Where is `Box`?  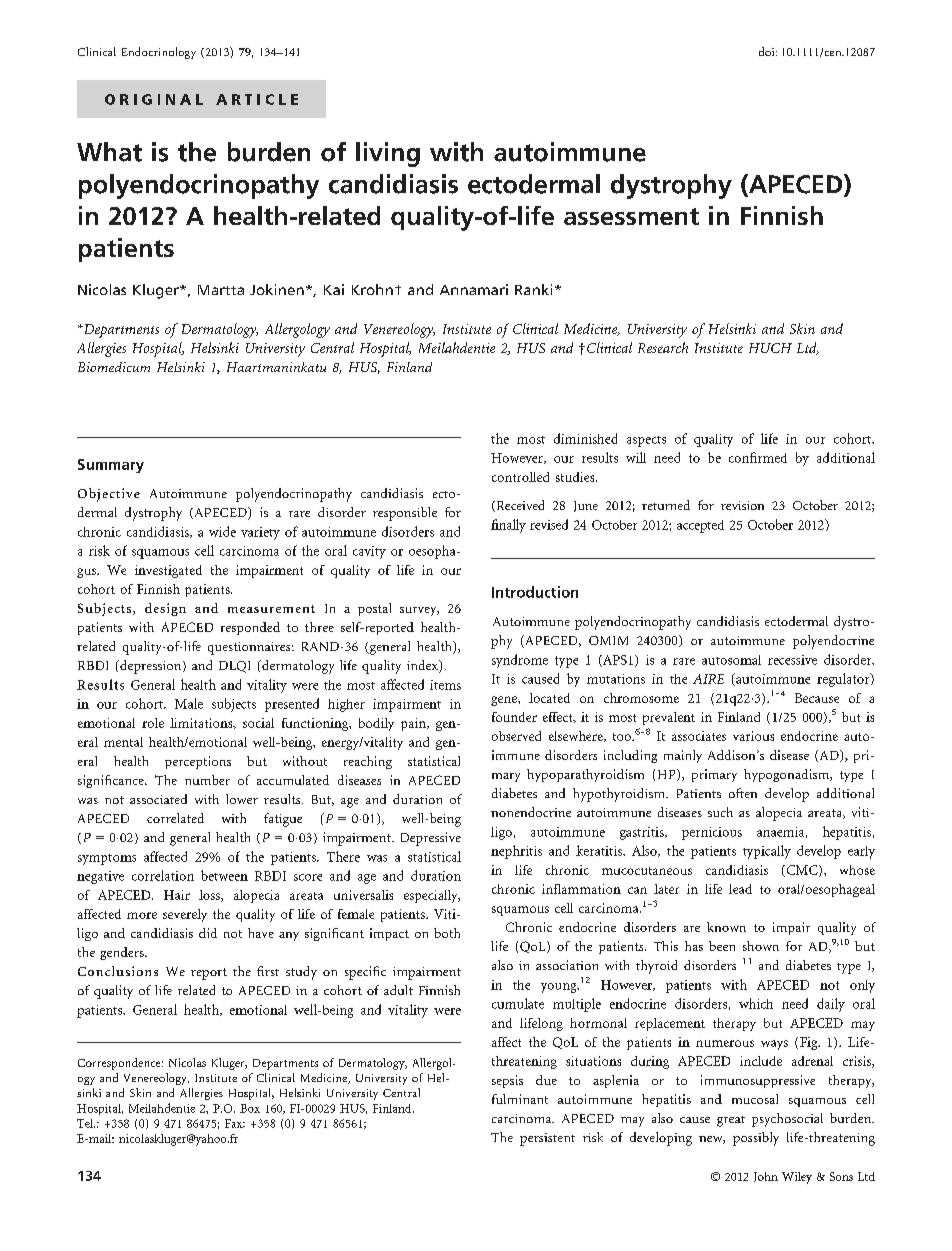
Box is located at coordinates (250, 1108).
